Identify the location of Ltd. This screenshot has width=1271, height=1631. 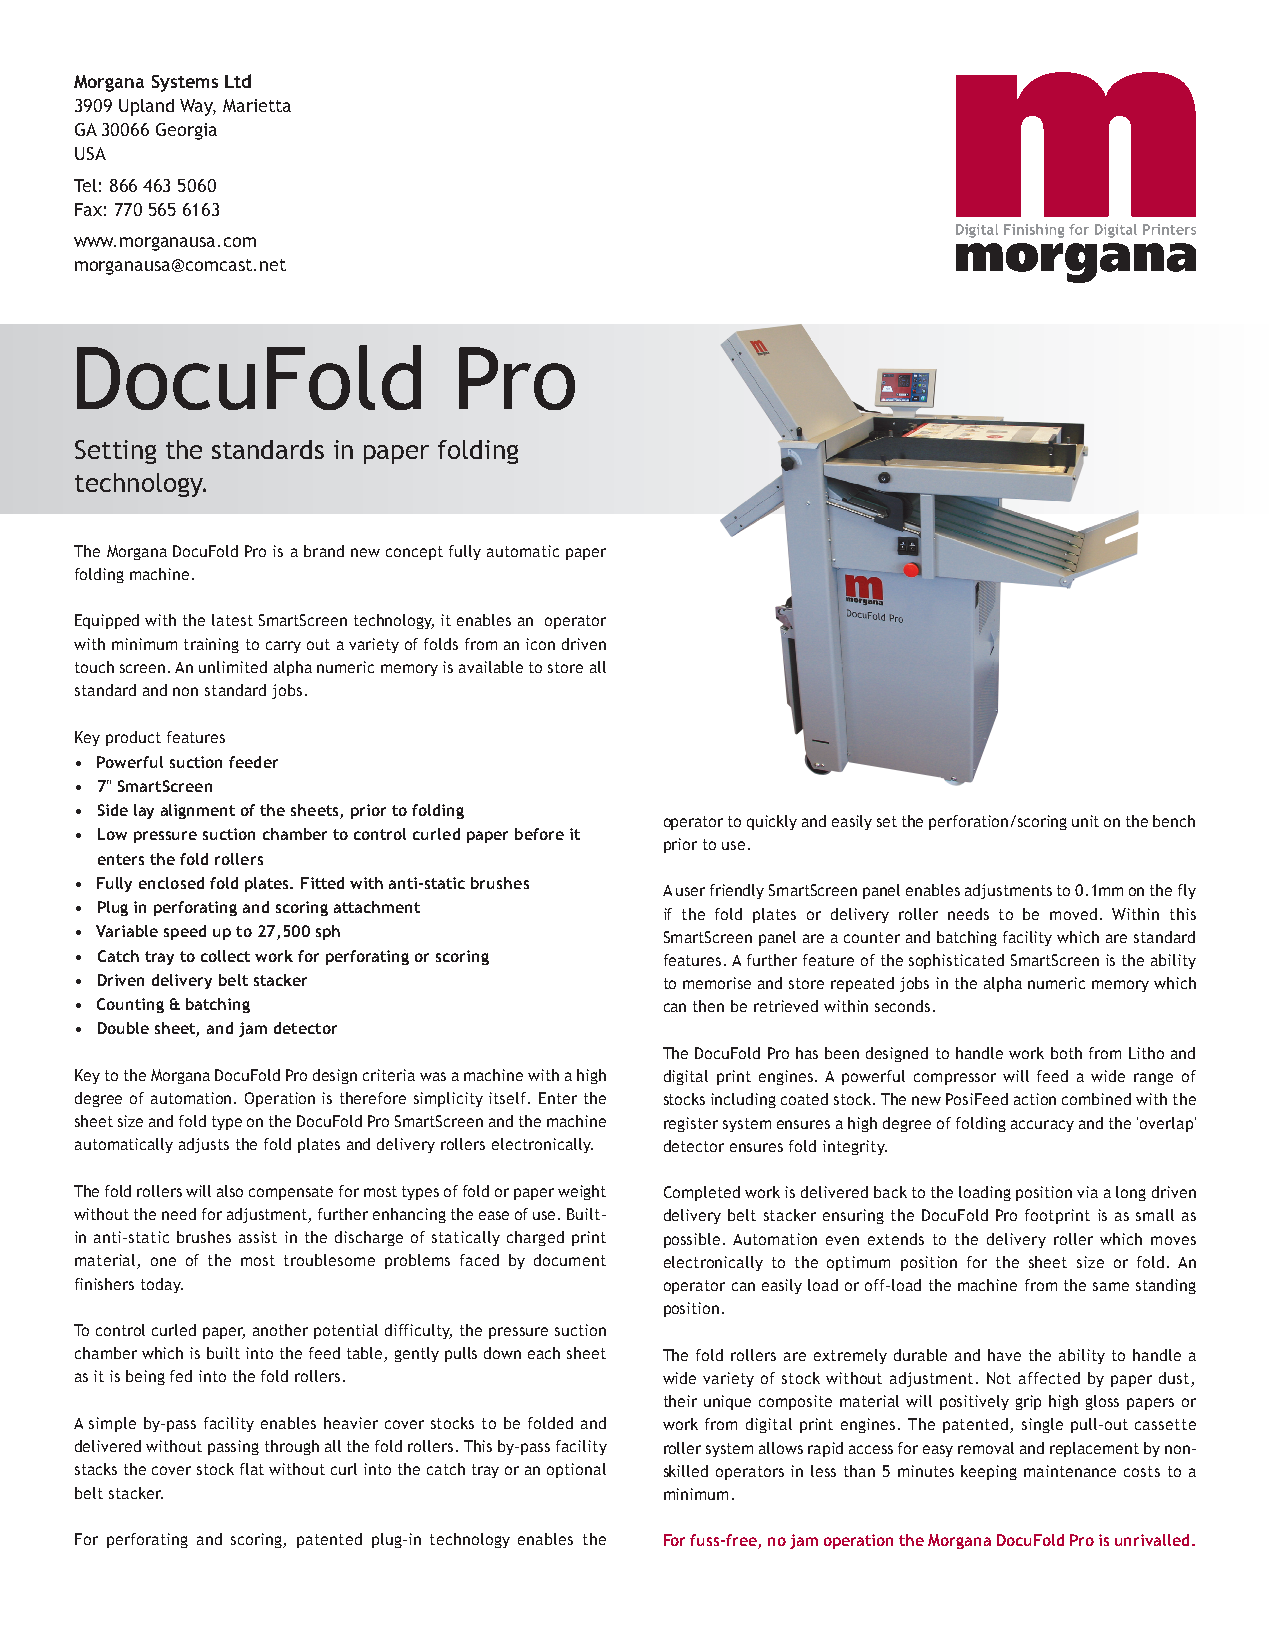
(238, 81).
